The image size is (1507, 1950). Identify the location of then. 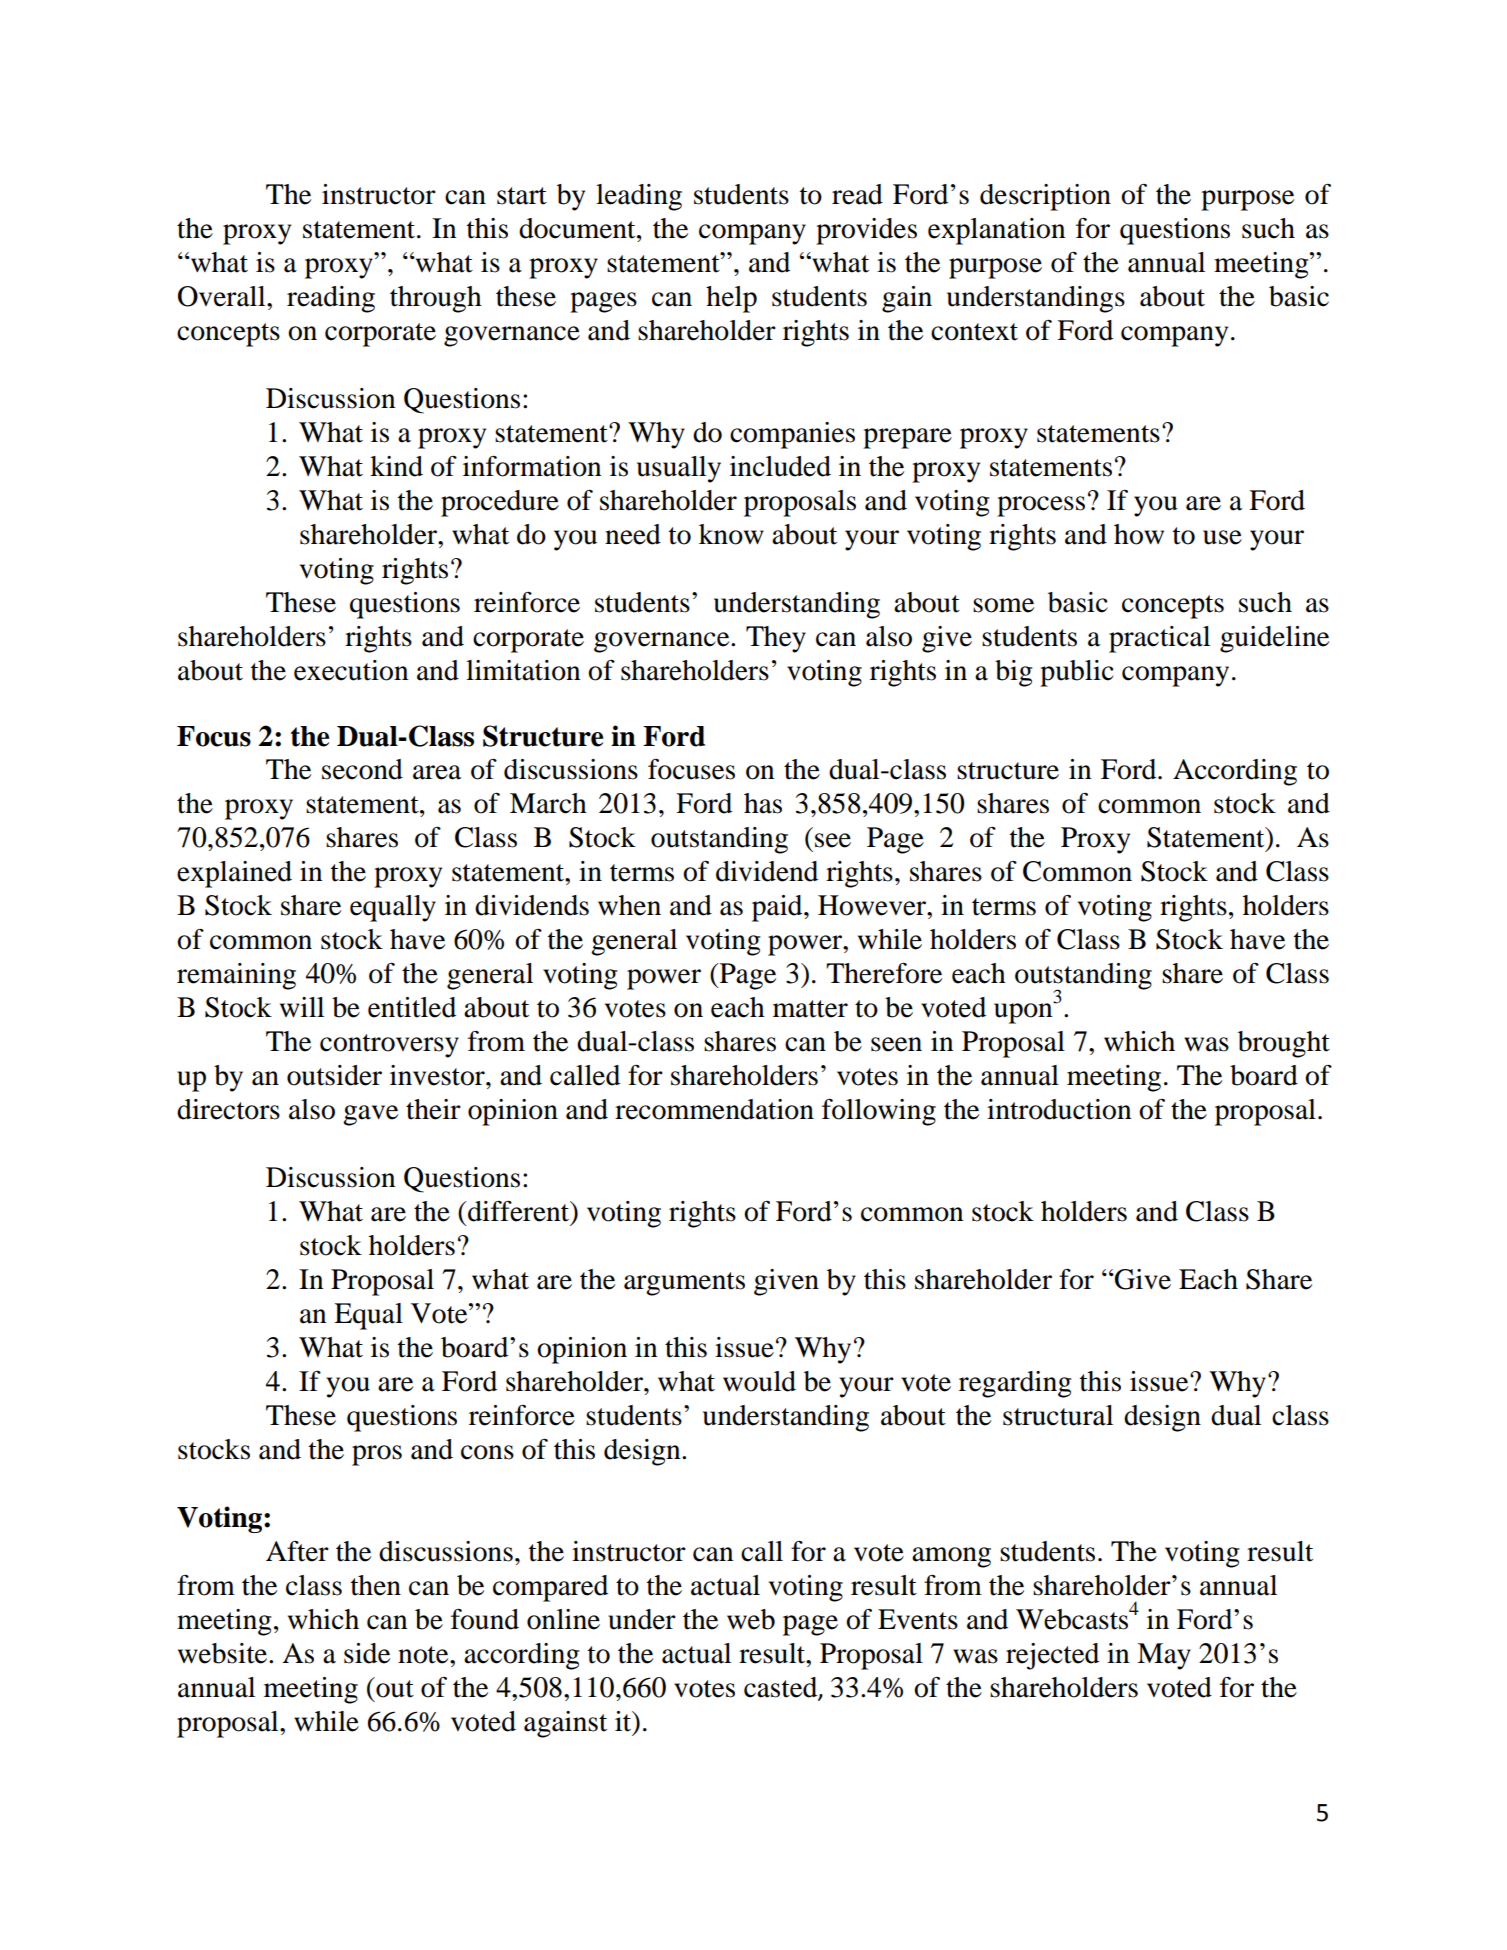
(376, 1585).
